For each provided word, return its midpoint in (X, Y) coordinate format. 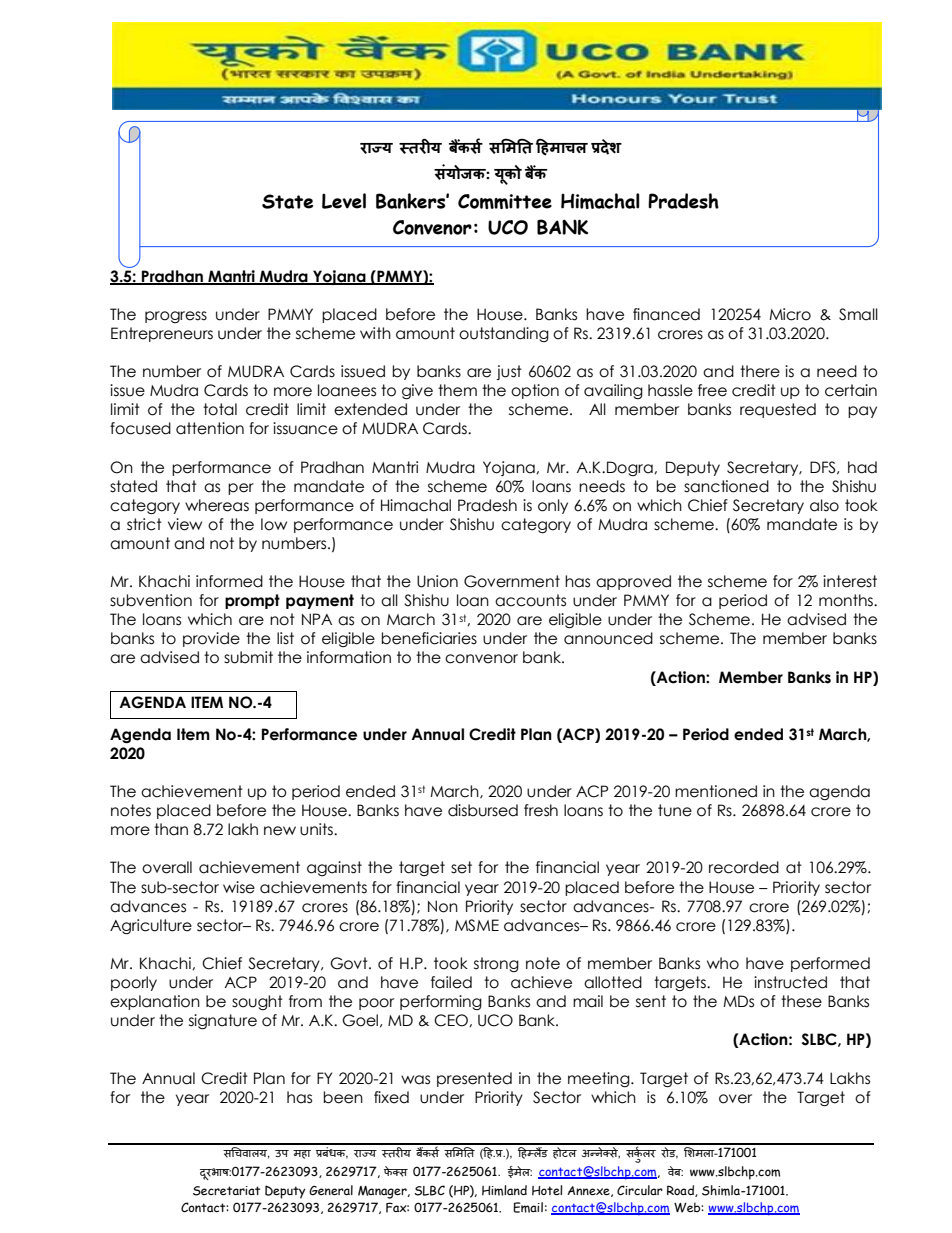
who (723, 963)
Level (344, 201)
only (553, 506)
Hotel (547, 1190)
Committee (505, 201)
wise (239, 887)
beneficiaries (429, 638)
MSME (477, 925)
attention (210, 428)
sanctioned (726, 486)
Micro (790, 314)
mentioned (716, 791)
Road (681, 1191)
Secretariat (226, 1191)
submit (248, 657)
